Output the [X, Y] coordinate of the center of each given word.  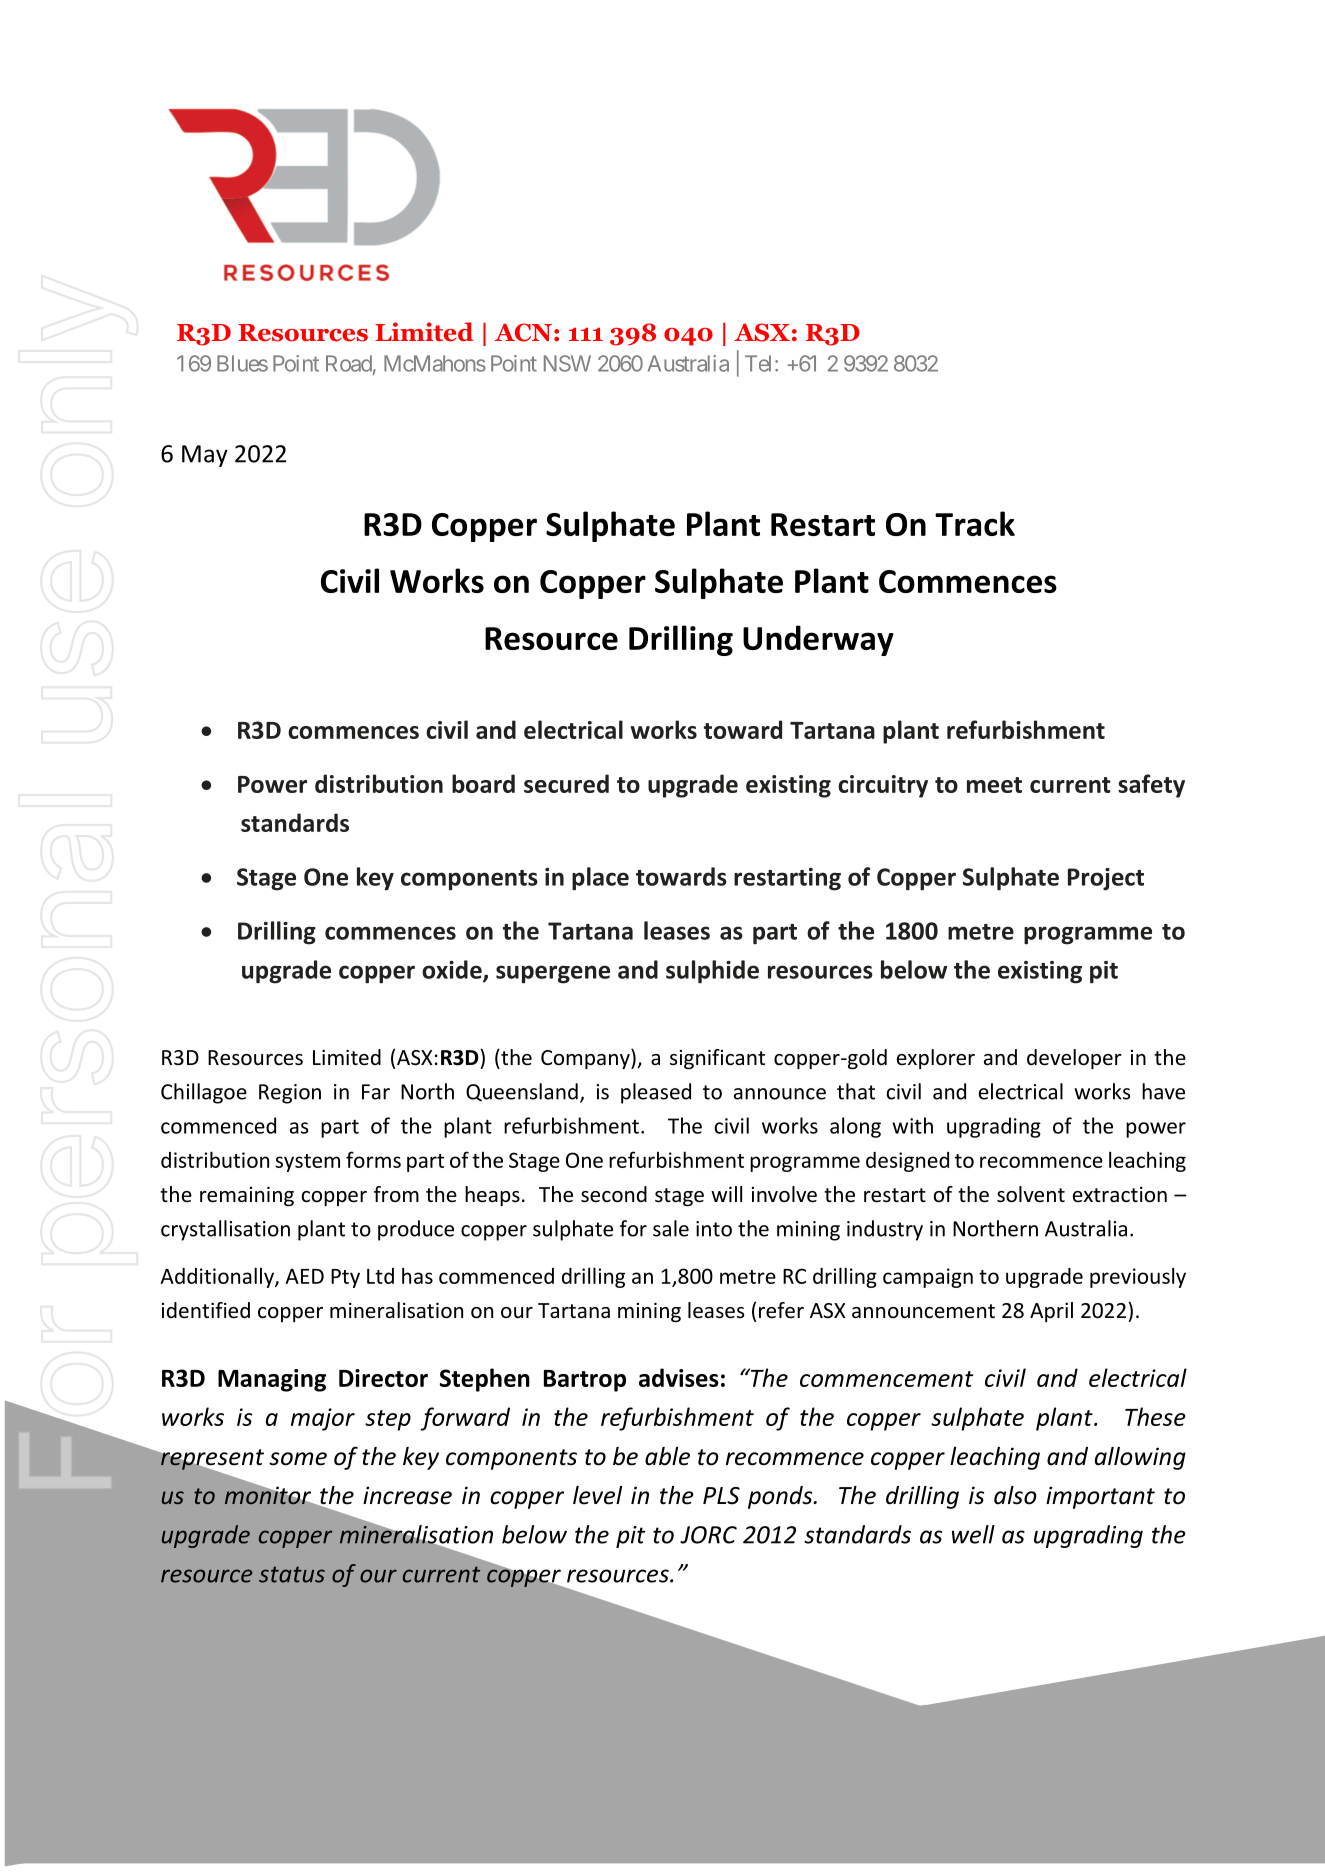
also [1015, 1495]
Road [349, 363]
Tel [760, 363]
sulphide [712, 971]
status [292, 1574]
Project [1106, 879]
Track [975, 523]
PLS [721, 1496]
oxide [453, 970]
